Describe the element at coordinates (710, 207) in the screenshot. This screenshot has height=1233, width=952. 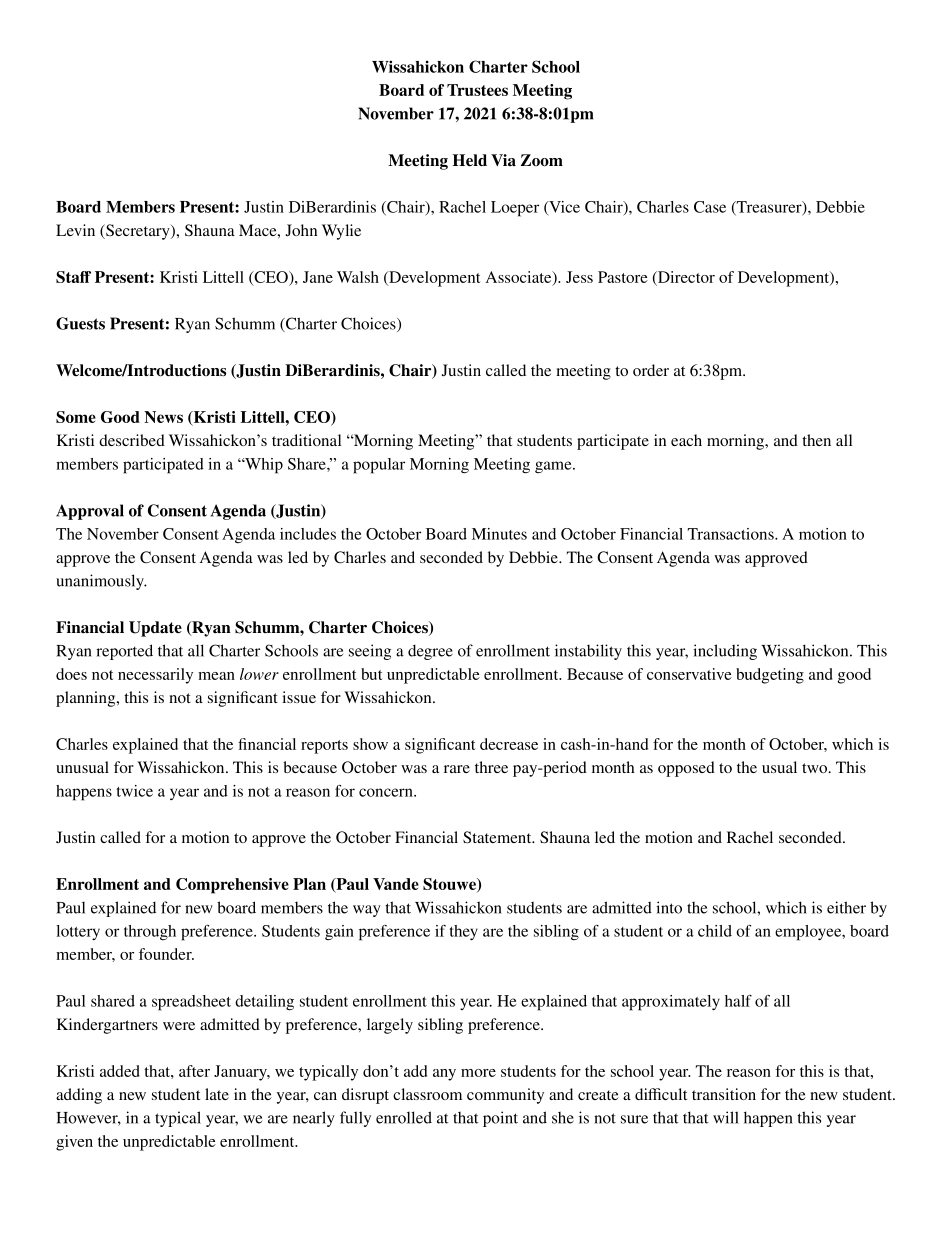
I see `Case` at that location.
